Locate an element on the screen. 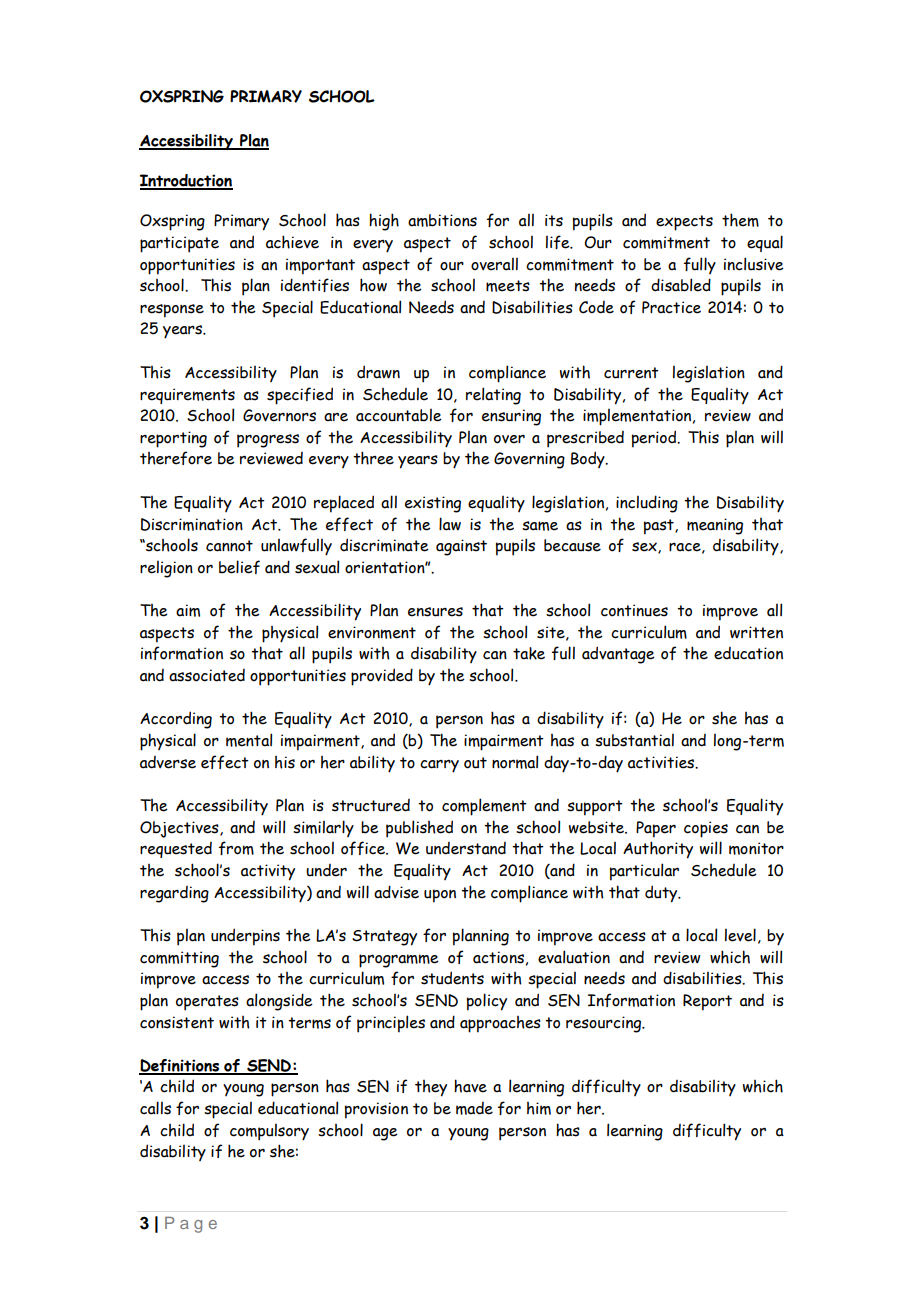 Image resolution: width=924 pixels, height=1308 pixels. existing is located at coordinates (433, 504).
